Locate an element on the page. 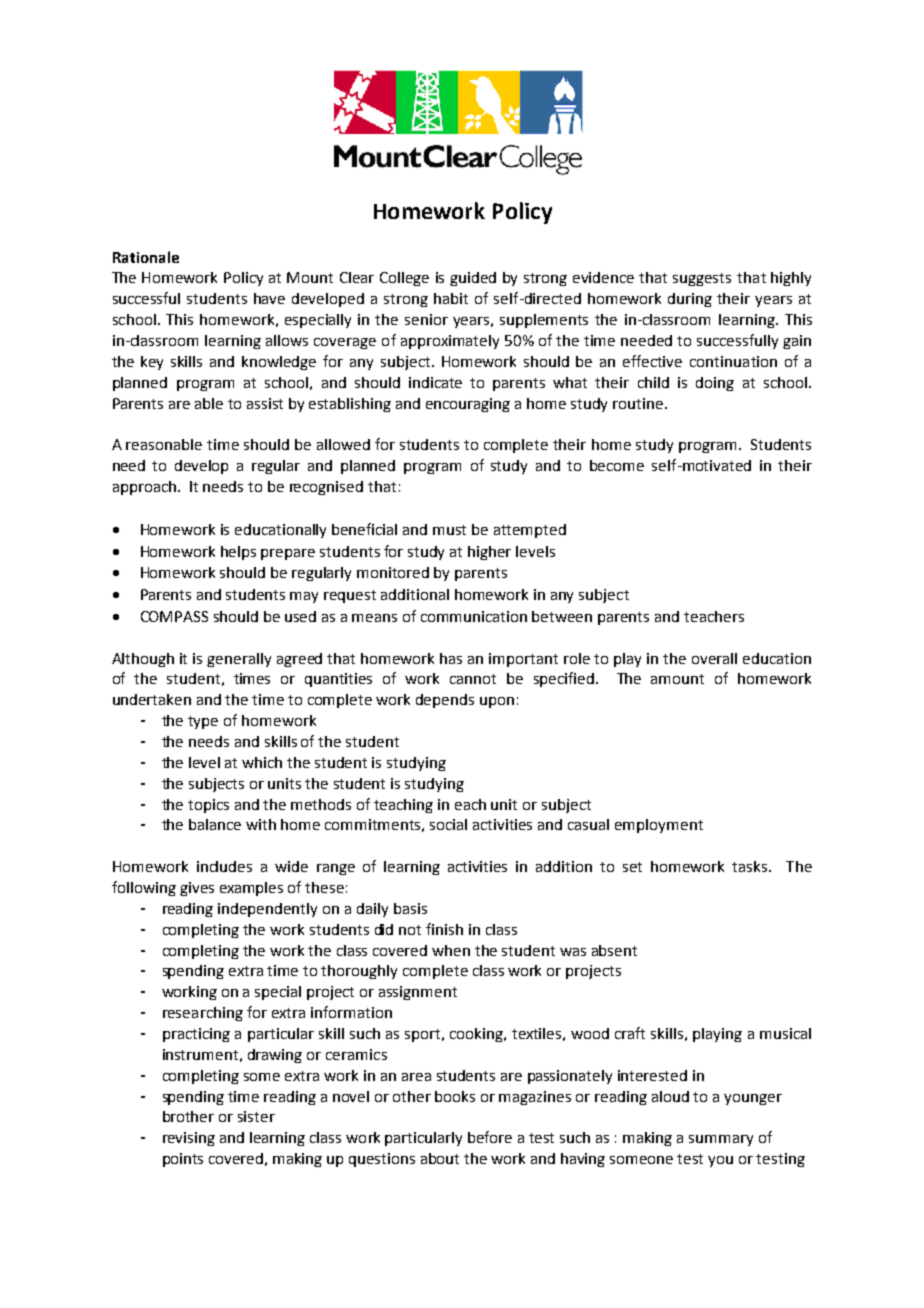 This page has width=924, height=1308. social is located at coordinates (448, 824).
